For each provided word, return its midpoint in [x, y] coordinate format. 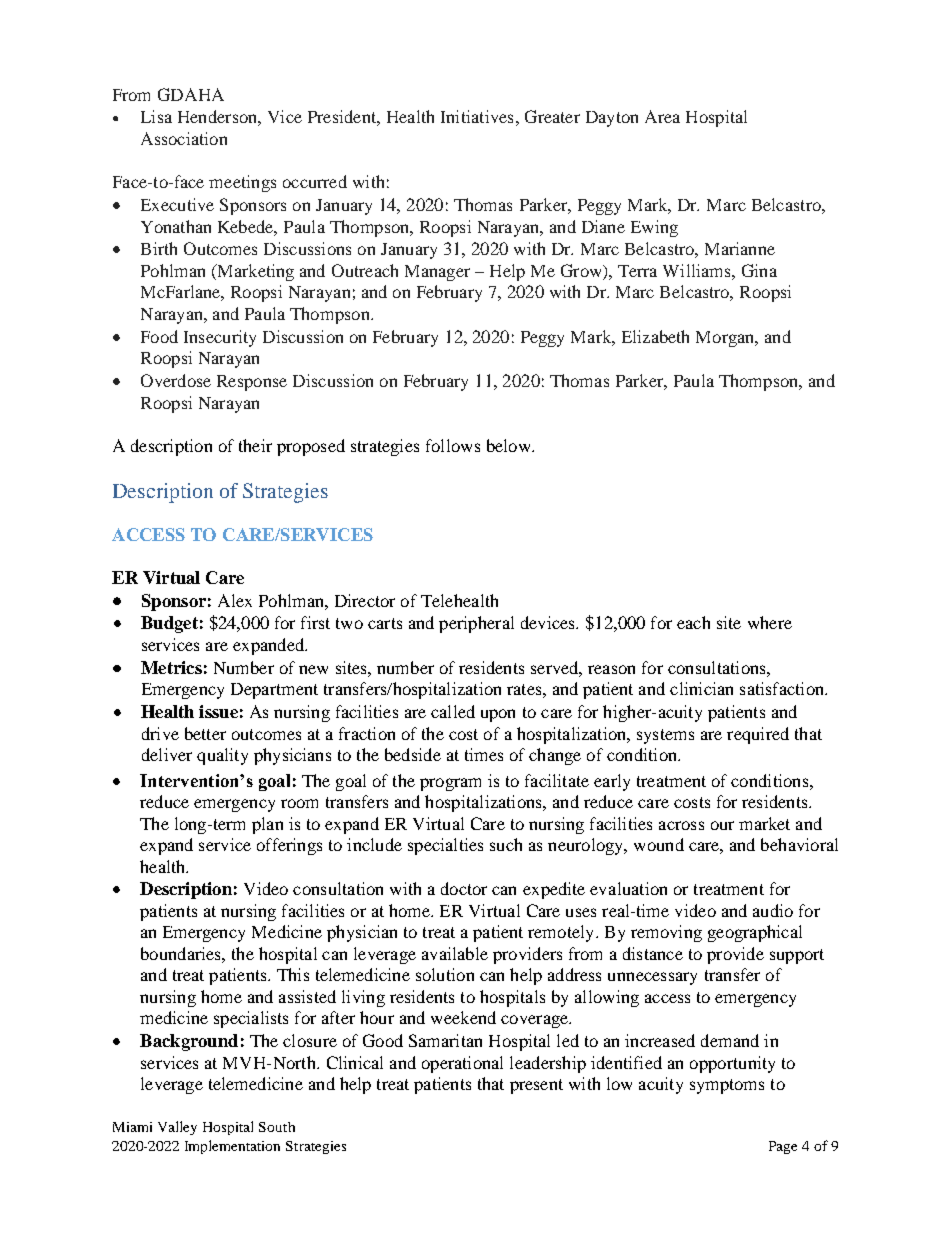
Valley [177, 1128]
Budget [169, 624]
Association [184, 138]
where [770, 622]
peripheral [476, 624]
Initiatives [477, 116]
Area [662, 116]
